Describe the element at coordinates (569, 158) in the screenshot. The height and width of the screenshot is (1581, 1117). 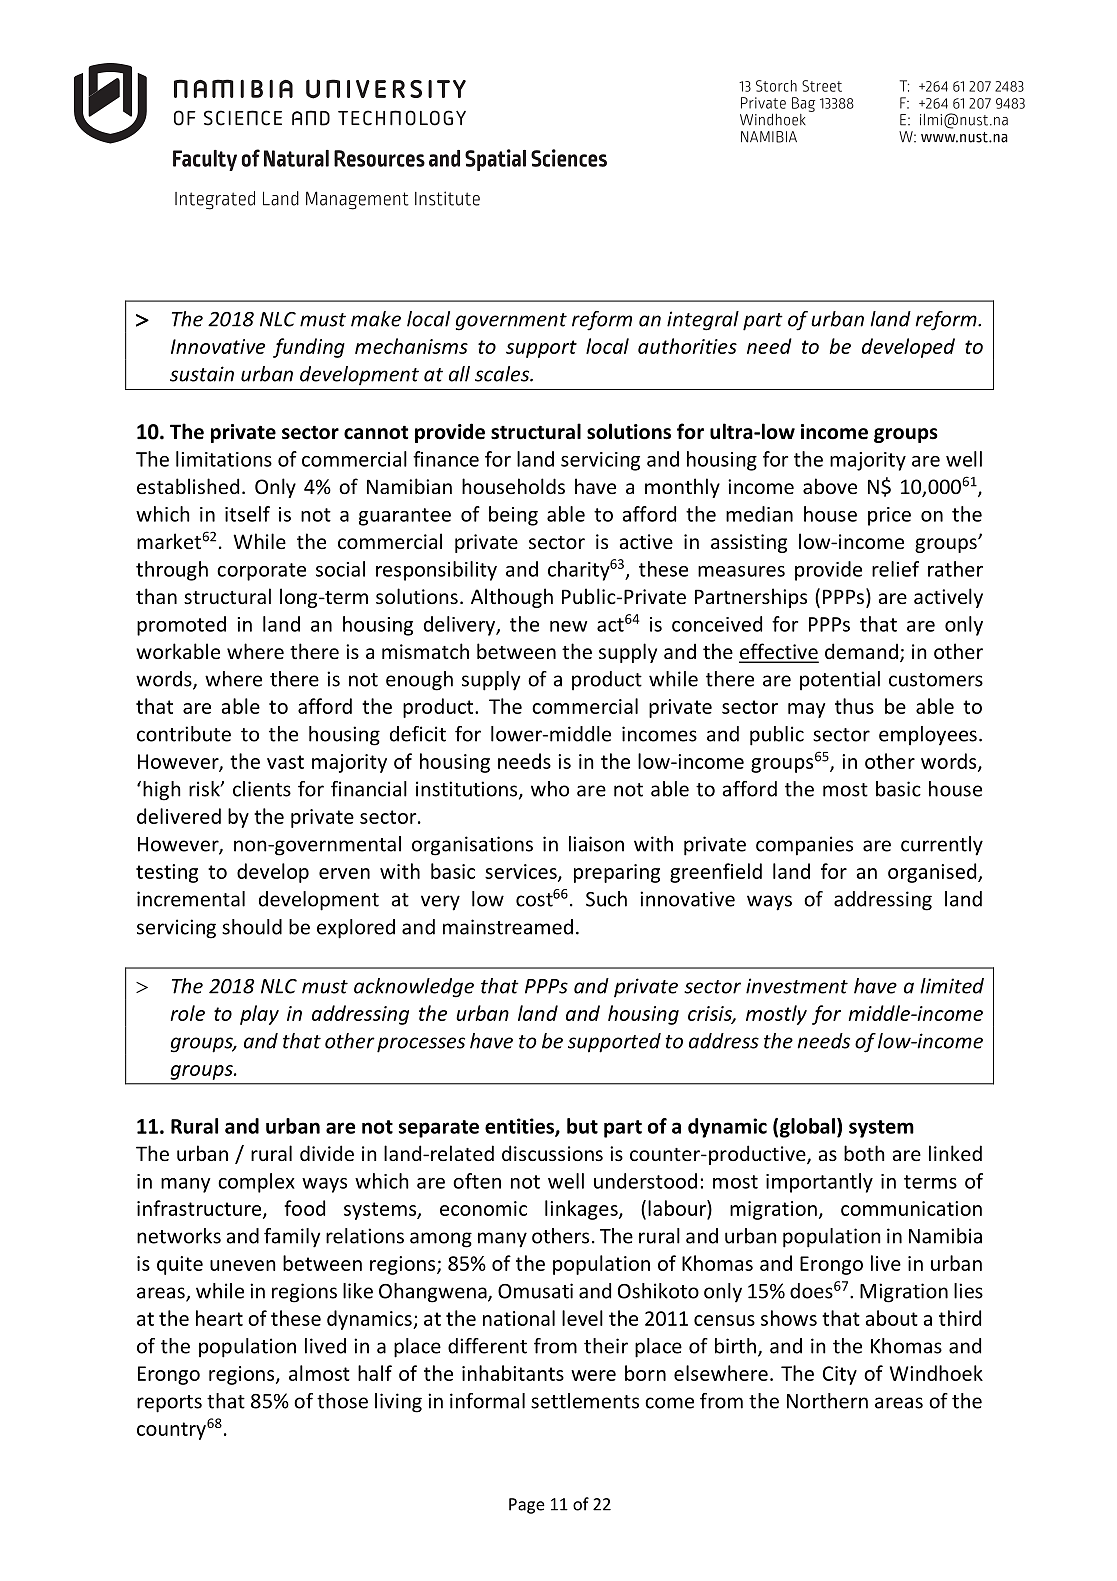
I see `Sciences` at that location.
